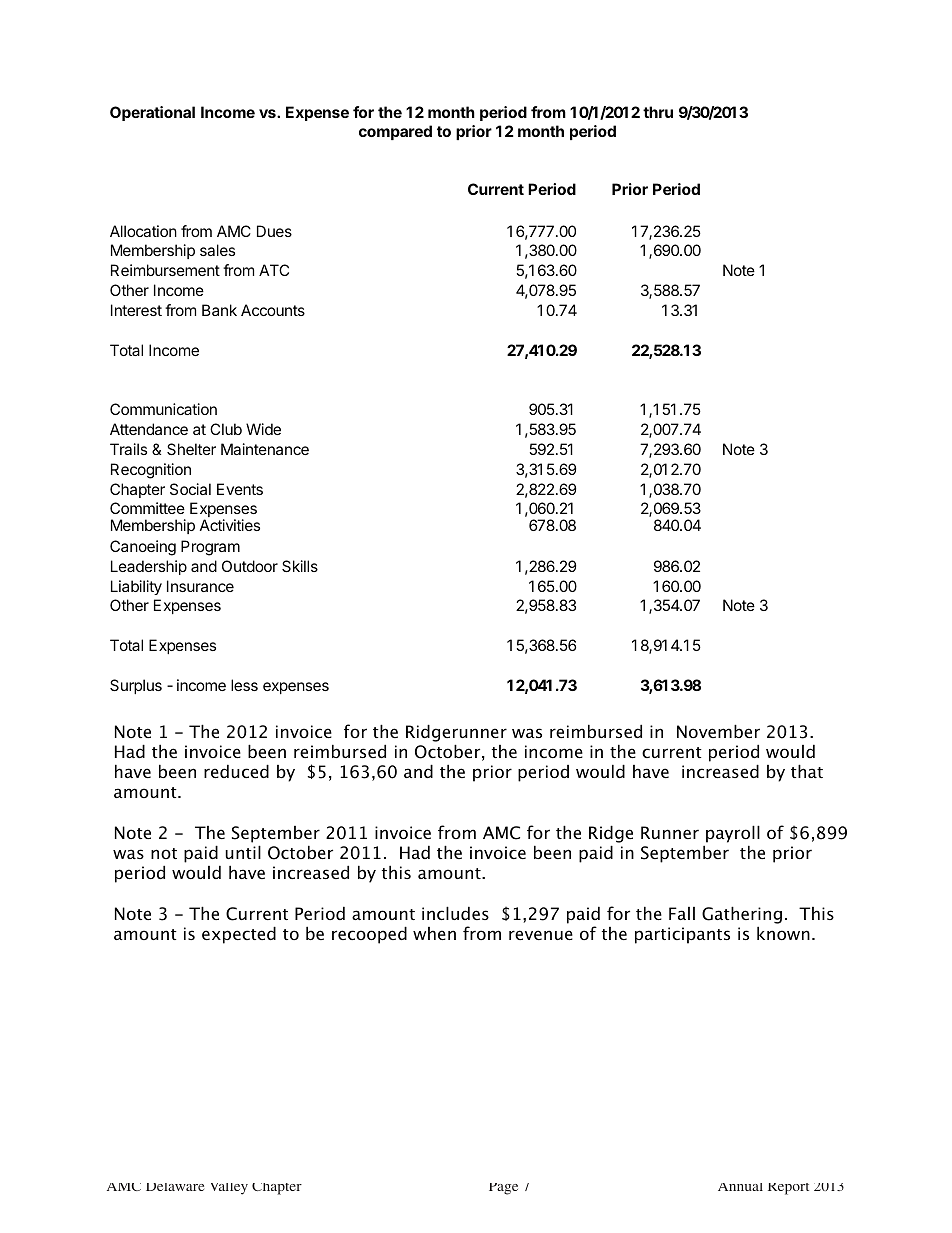  Describe the element at coordinates (395, 132) in the screenshot. I see `compared` at that location.
